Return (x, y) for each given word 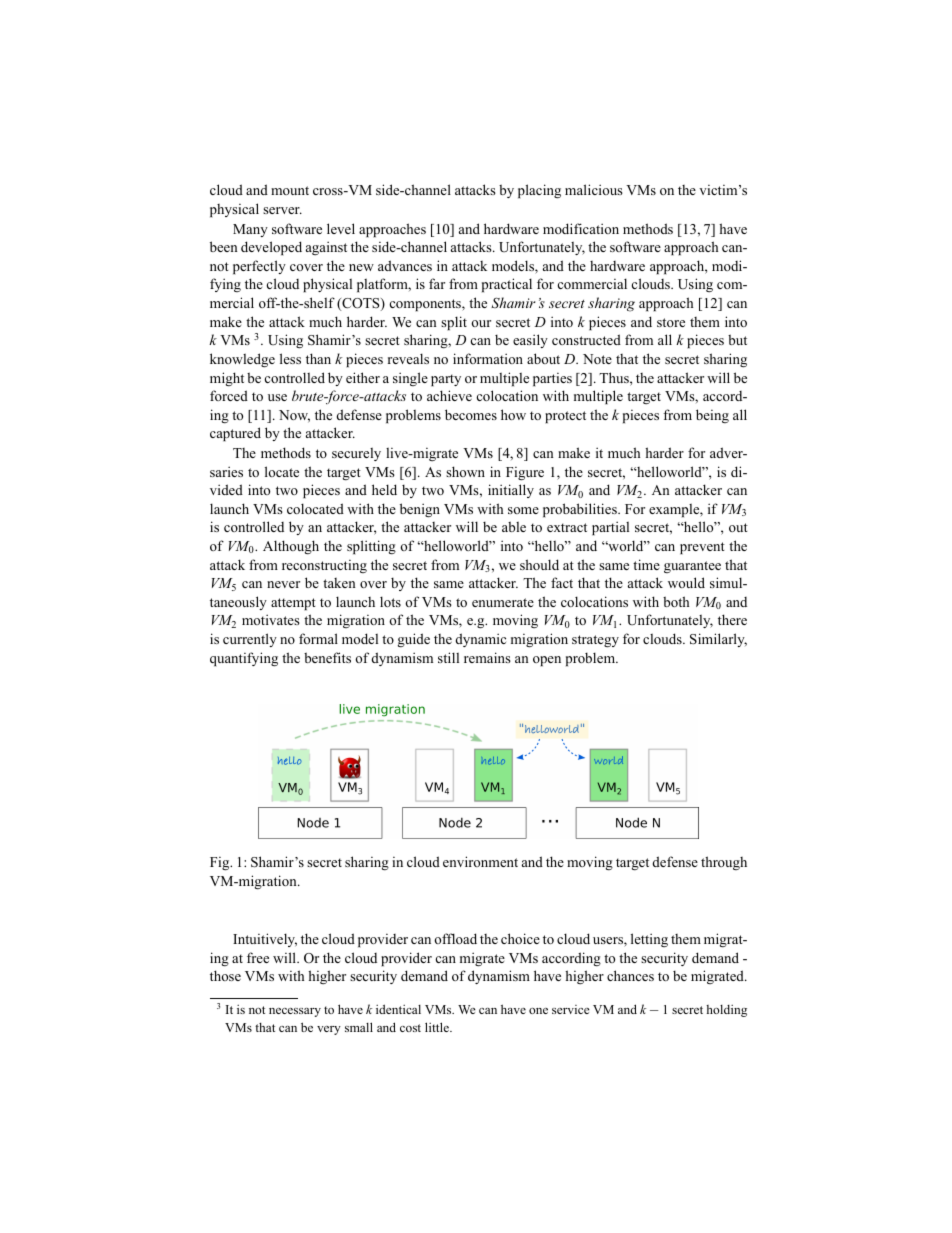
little (438, 1027)
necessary (295, 1012)
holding (726, 1011)
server (282, 210)
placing (539, 191)
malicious (594, 189)
